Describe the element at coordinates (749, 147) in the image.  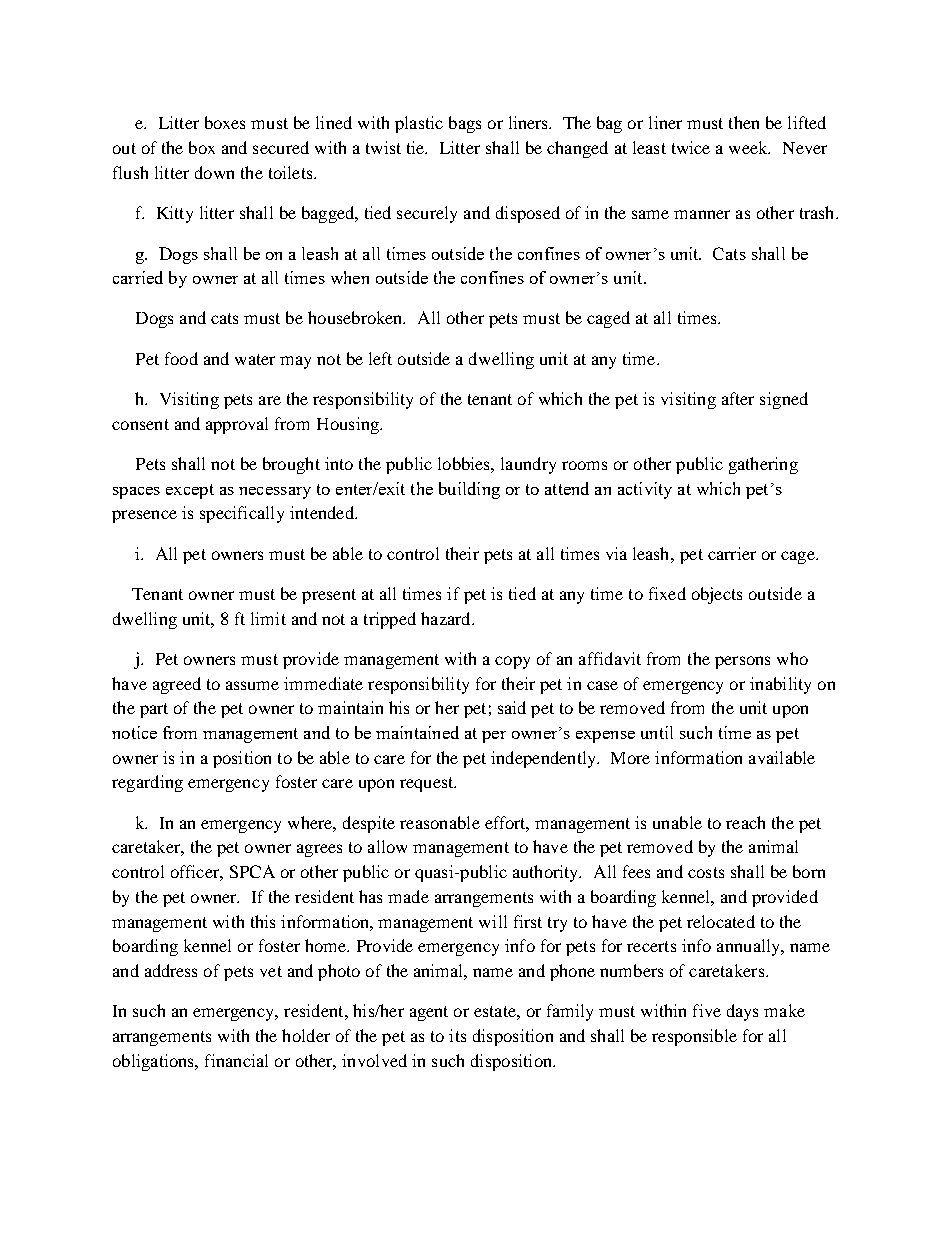
I see `week` at that location.
